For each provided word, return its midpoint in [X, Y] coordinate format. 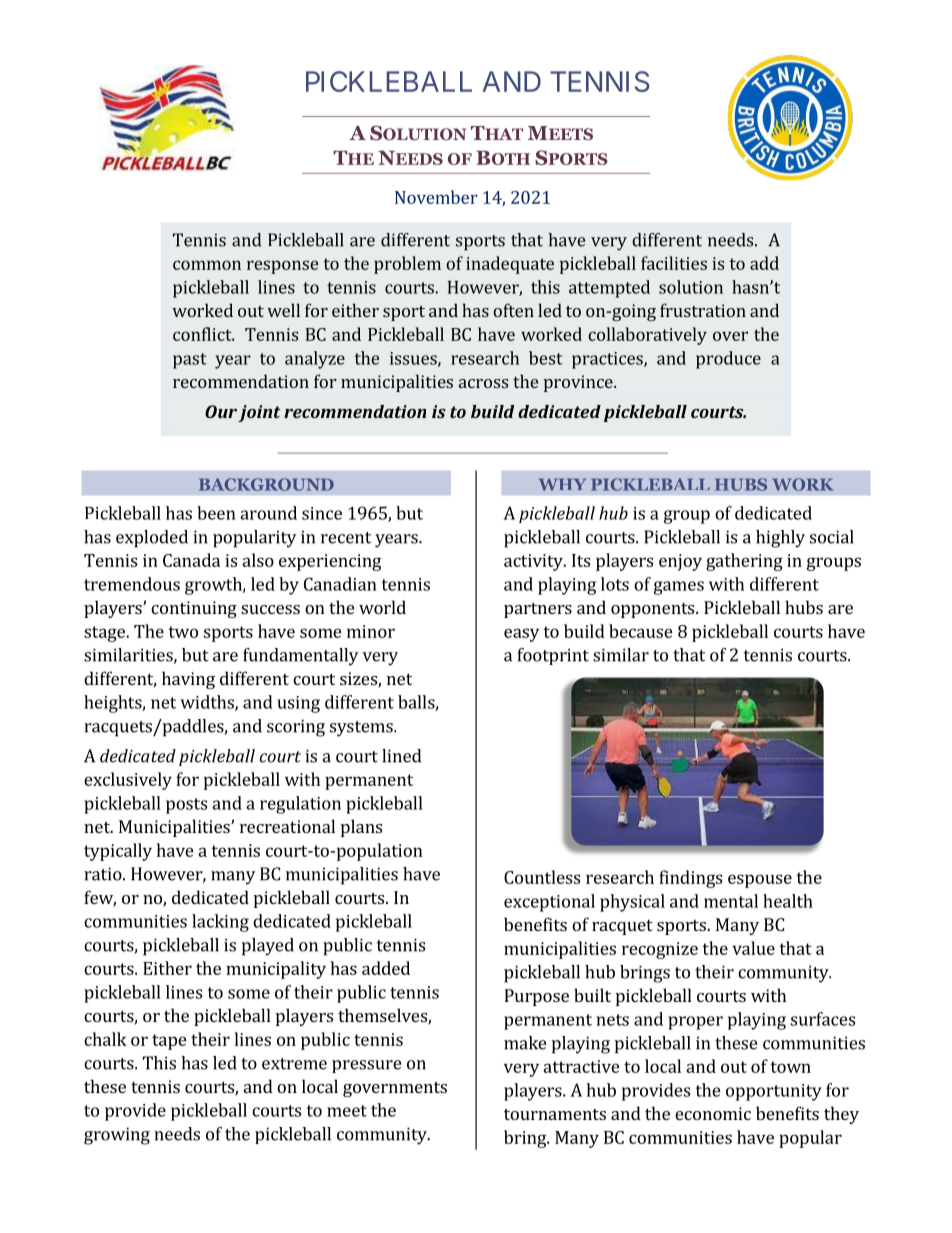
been [216, 513]
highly [780, 539]
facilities [674, 263]
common [207, 265]
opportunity [774, 1092]
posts [186, 806]
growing [117, 1136]
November [436, 197]
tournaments [555, 1114]
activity [534, 562]
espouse [760, 881]
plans [361, 828]
